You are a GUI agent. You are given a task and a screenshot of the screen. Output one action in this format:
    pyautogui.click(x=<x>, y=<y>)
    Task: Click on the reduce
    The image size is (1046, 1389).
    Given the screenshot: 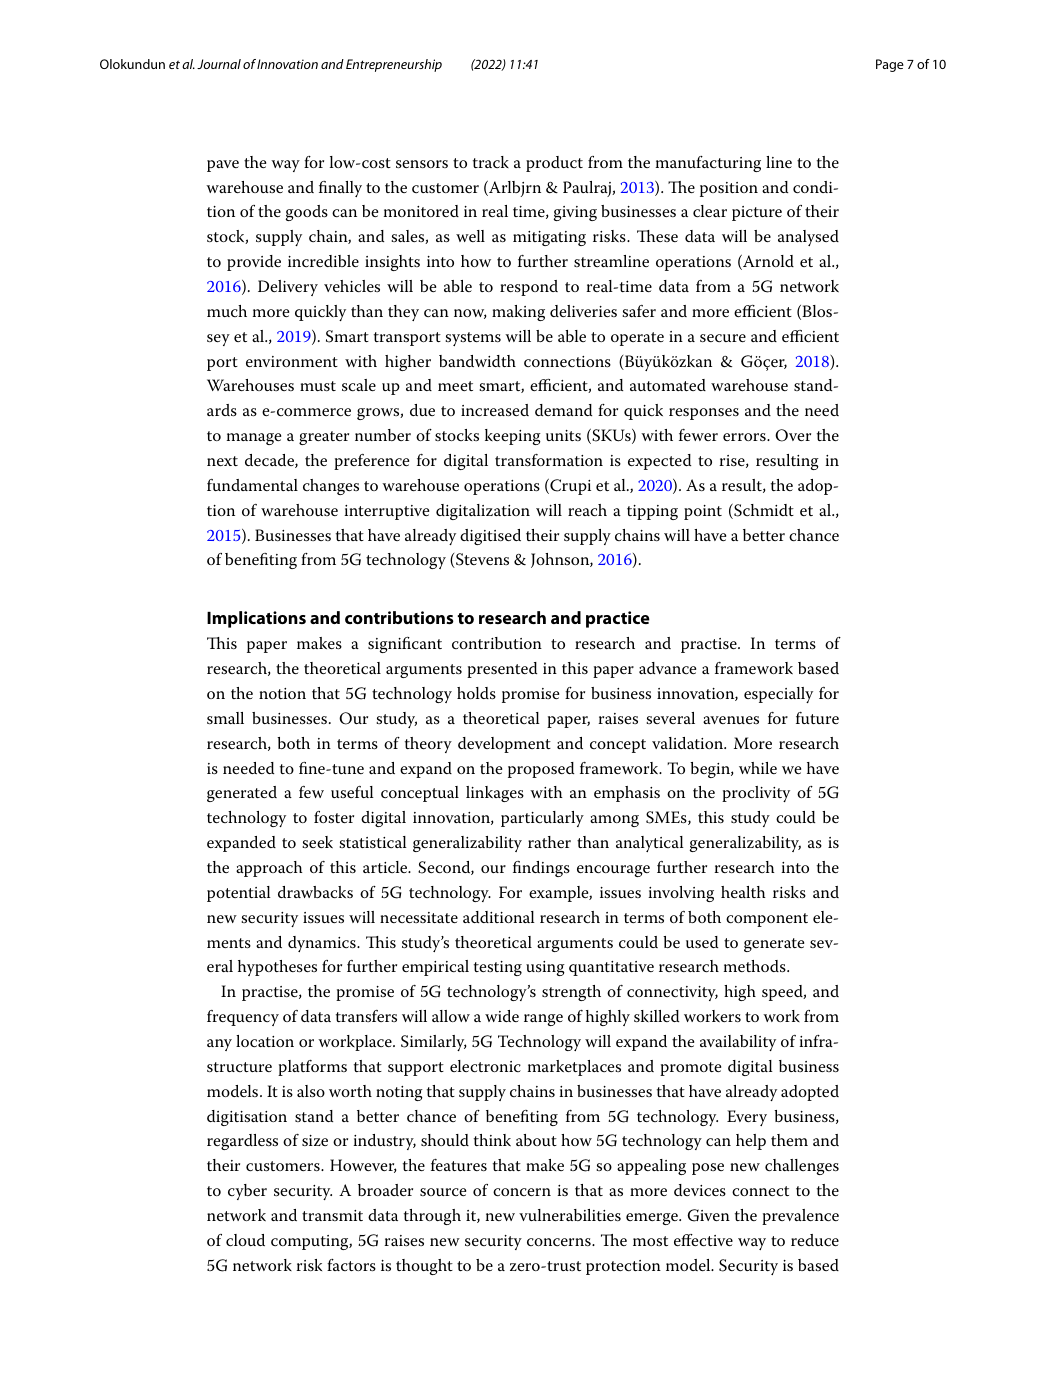 What is the action you would take?
    pyautogui.click(x=815, y=1240)
